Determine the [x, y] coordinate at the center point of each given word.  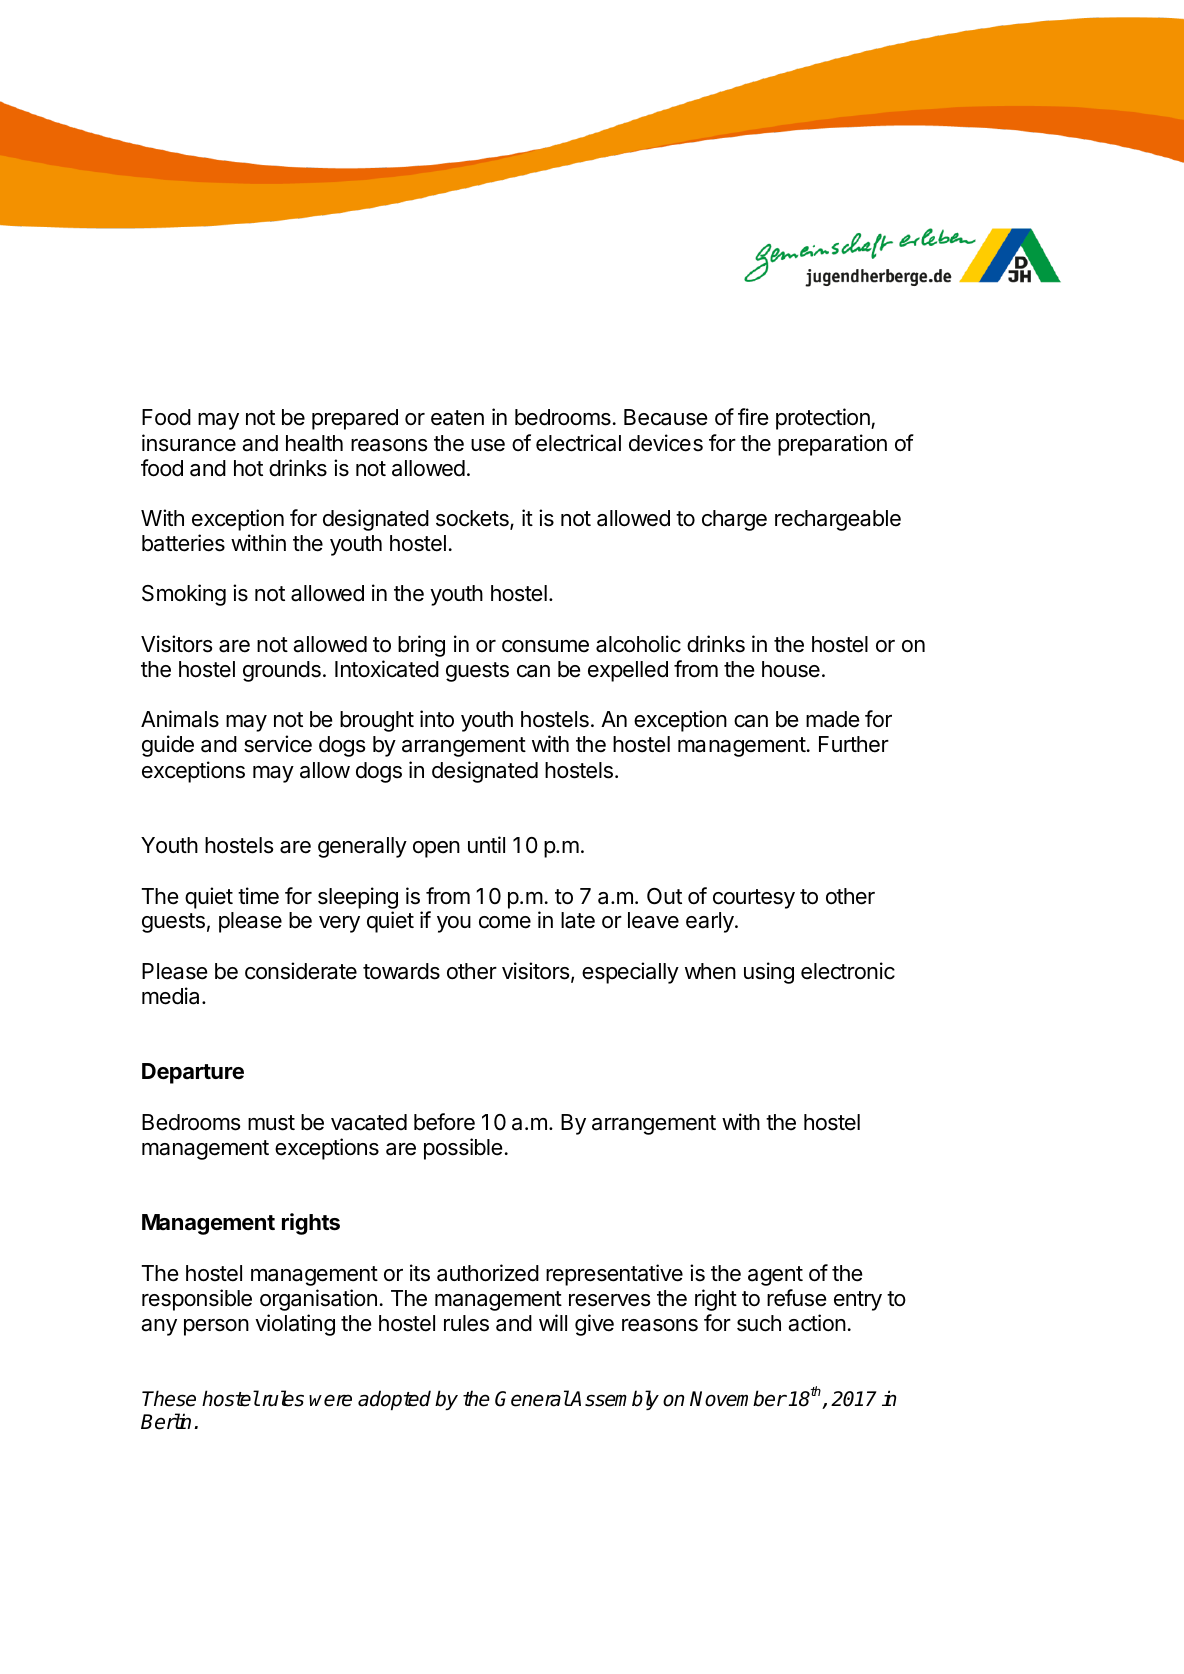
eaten [457, 418]
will [553, 1322]
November [738, 1398]
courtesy [754, 899]
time [258, 896]
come [505, 922]
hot [248, 468]
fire [753, 417]
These [169, 1398]
